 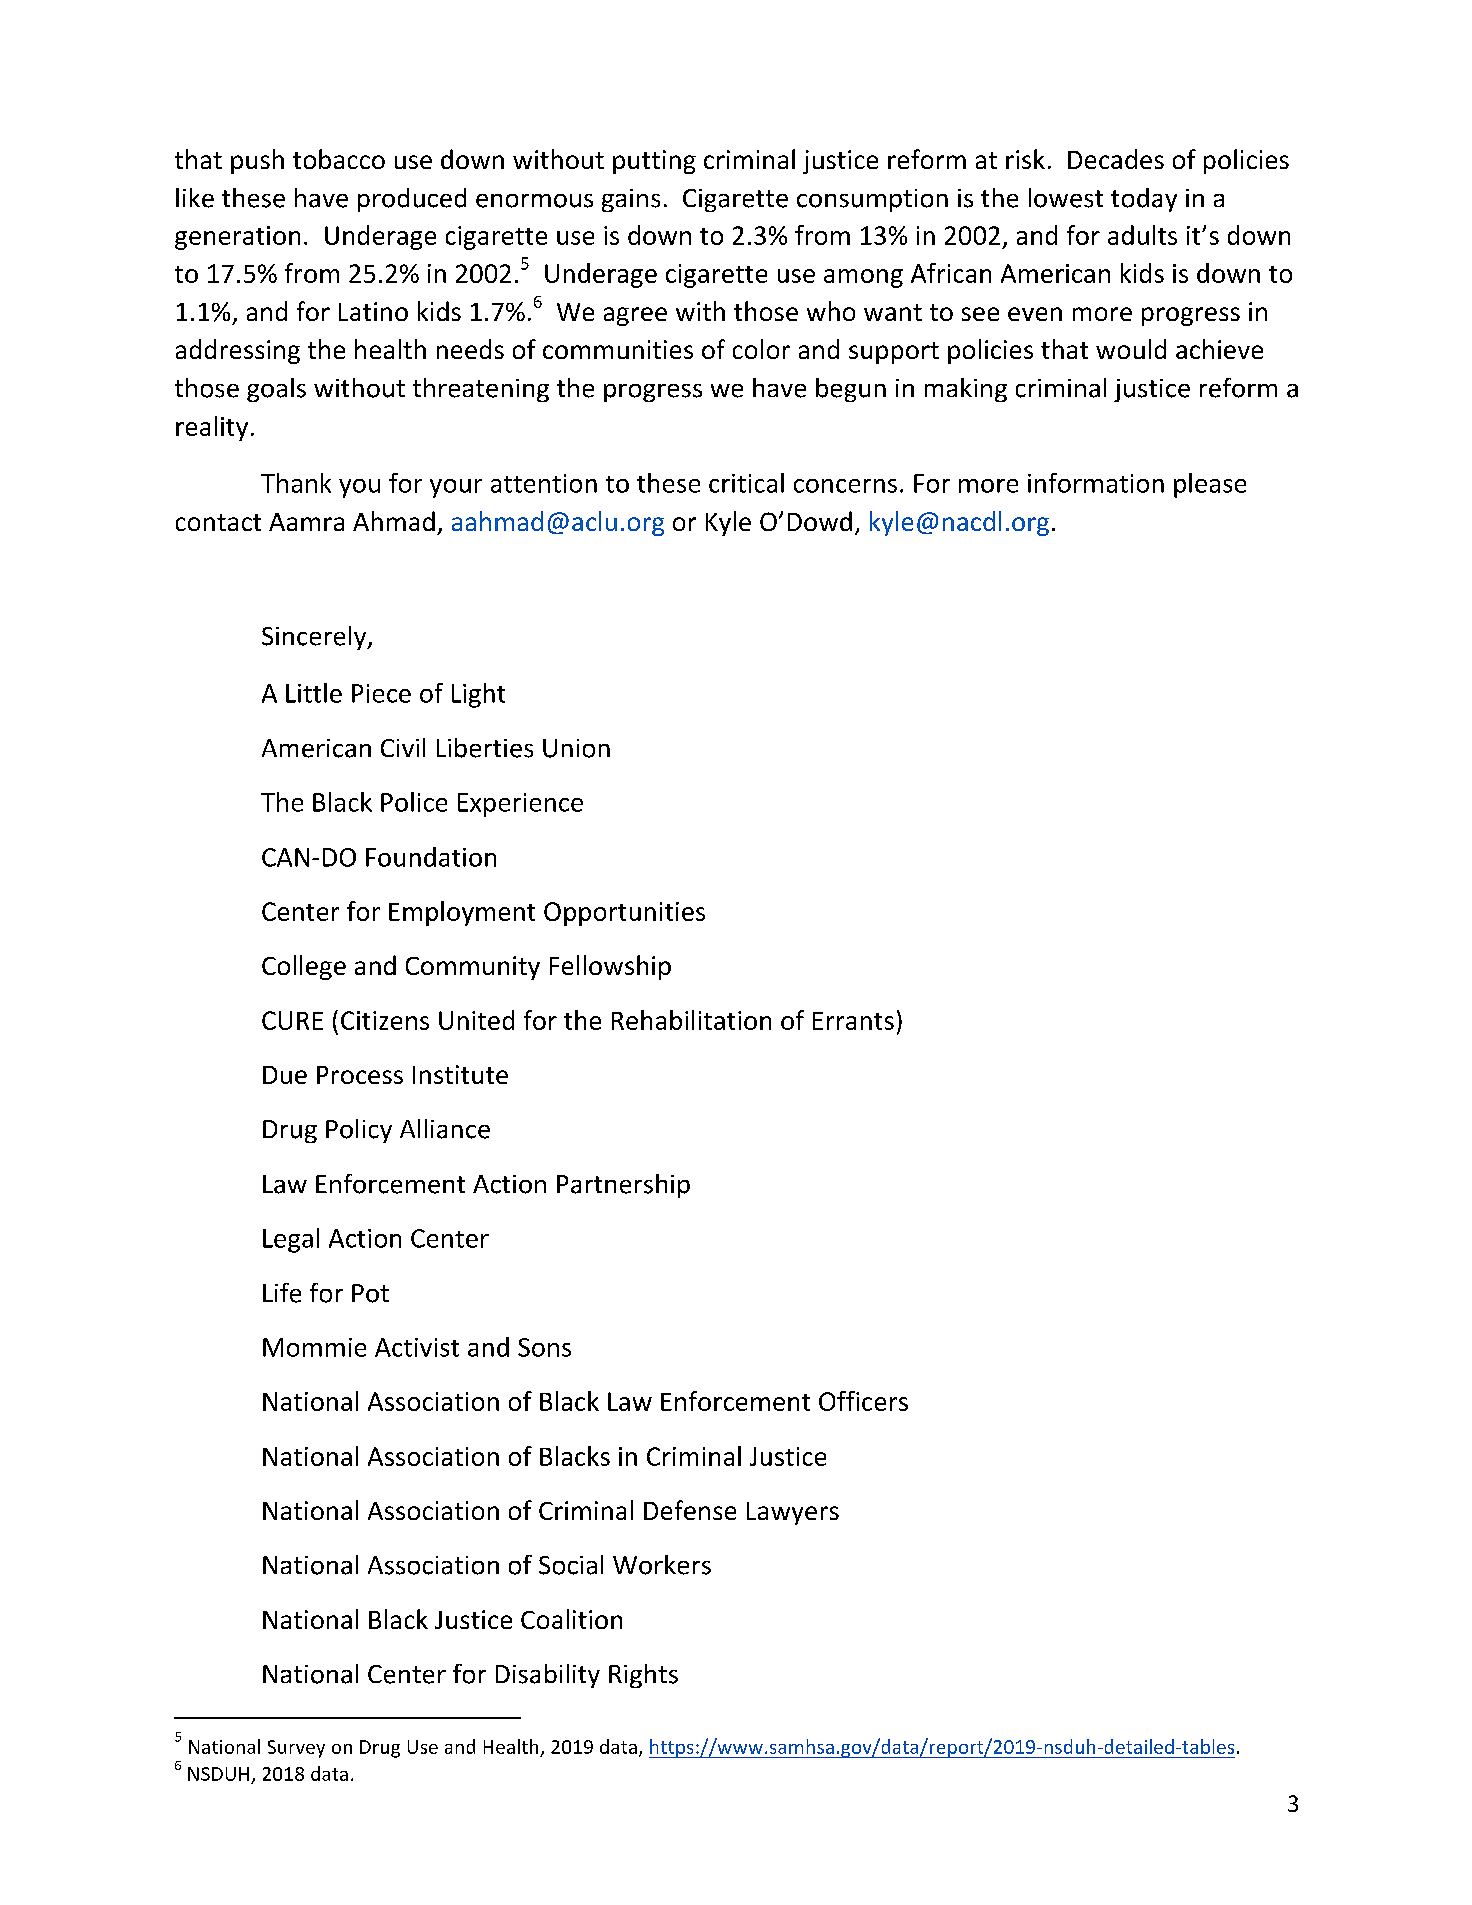 What do you see at coordinates (314, 1347) in the page?
I see `Mommie` at bounding box center [314, 1347].
